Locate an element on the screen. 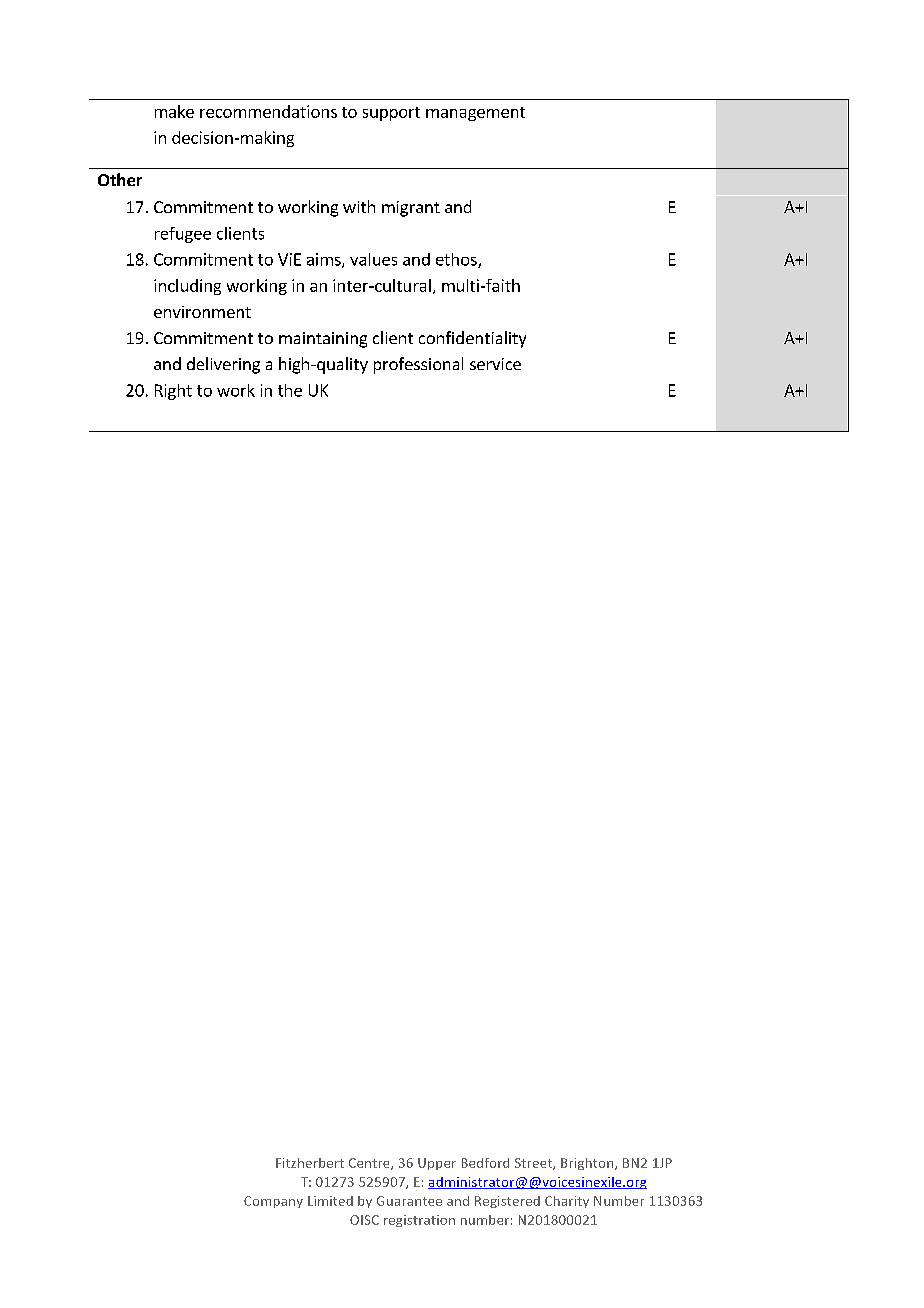 Image resolution: width=924 pixels, height=1308 pixels. environment is located at coordinates (202, 312).
